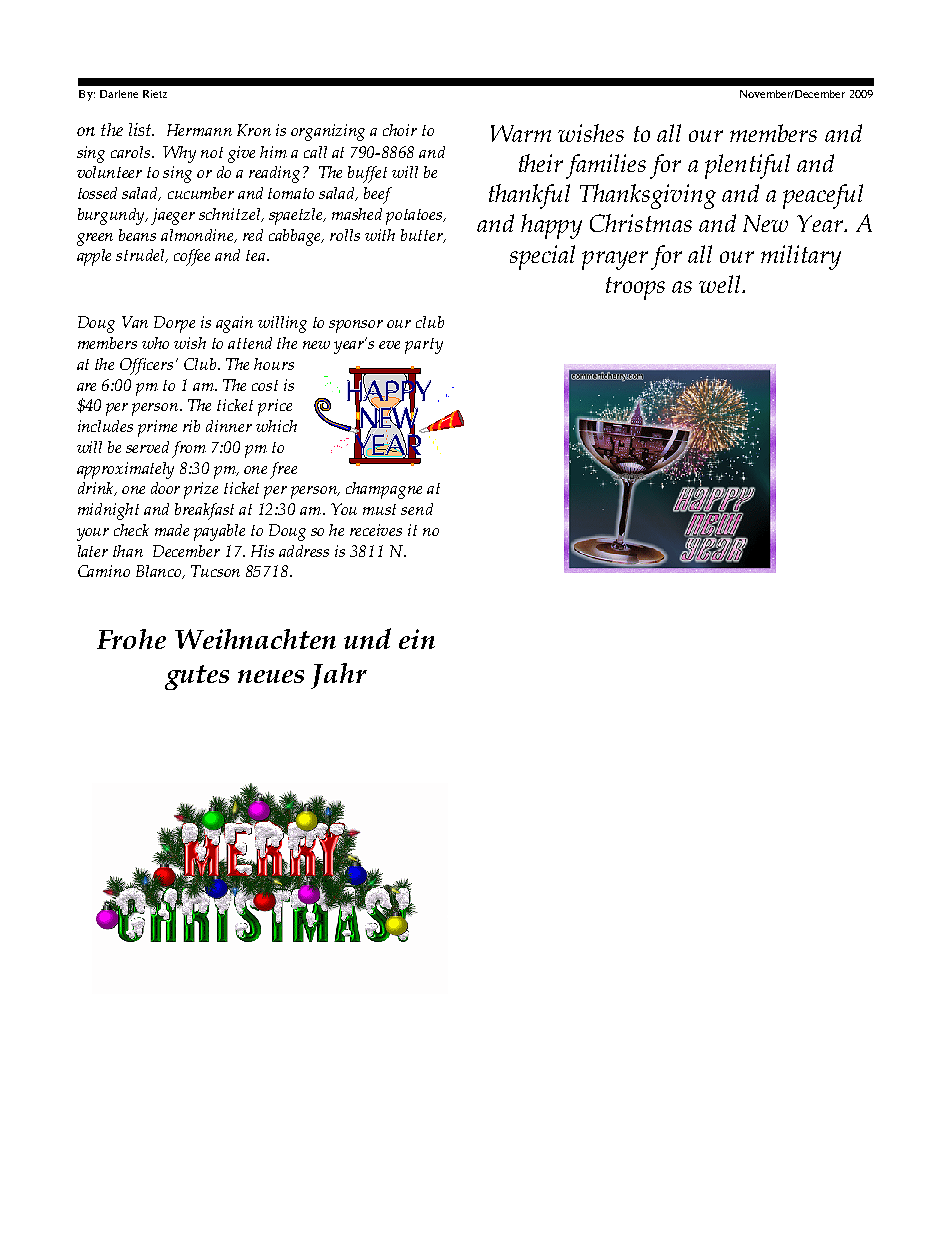  I want to click on party, so click(424, 346).
